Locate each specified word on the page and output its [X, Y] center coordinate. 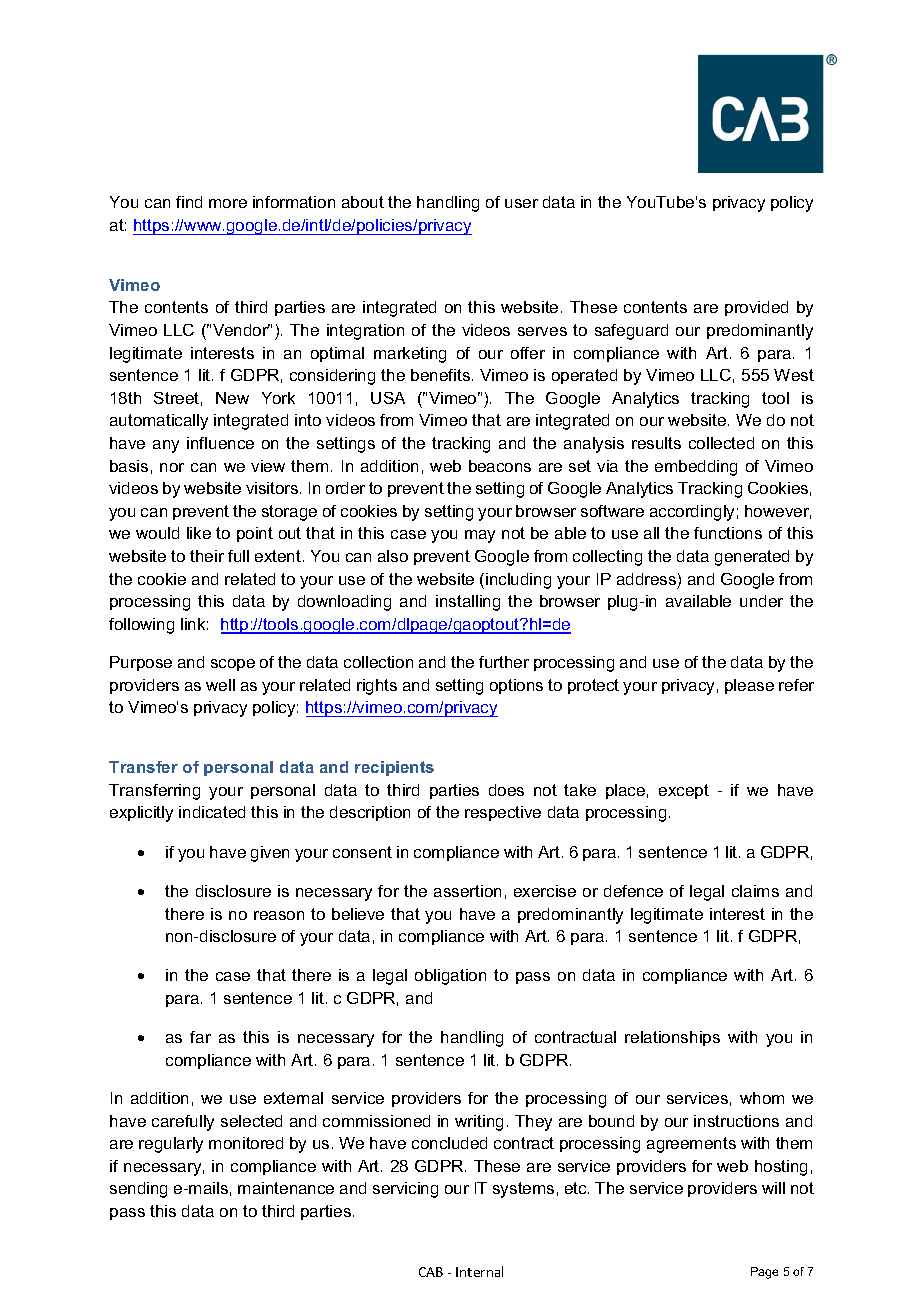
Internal [479, 1271]
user [521, 203]
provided [756, 308]
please [749, 686]
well [220, 685]
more [228, 203]
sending [138, 1190]
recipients [394, 768]
